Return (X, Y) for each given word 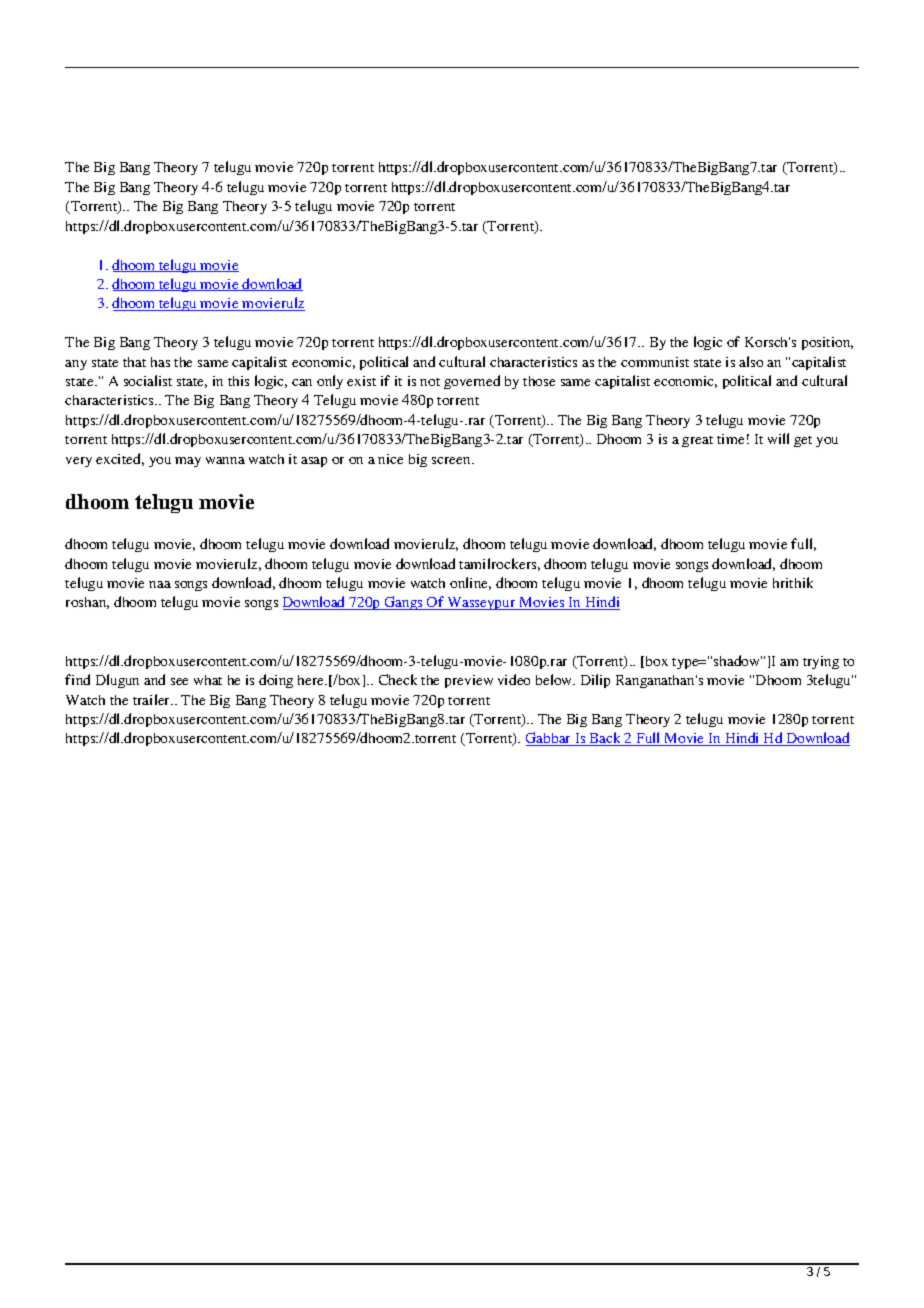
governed (472, 382)
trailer (153, 699)
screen (452, 460)
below (555, 679)
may (188, 462)
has (160, 362)
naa (160, 584)
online (470, 583)
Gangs (404, 603)
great (697, 441)
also (751, 361)
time (730, 439)
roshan (87, 603)
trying (821, 662)
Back (605, 739)
